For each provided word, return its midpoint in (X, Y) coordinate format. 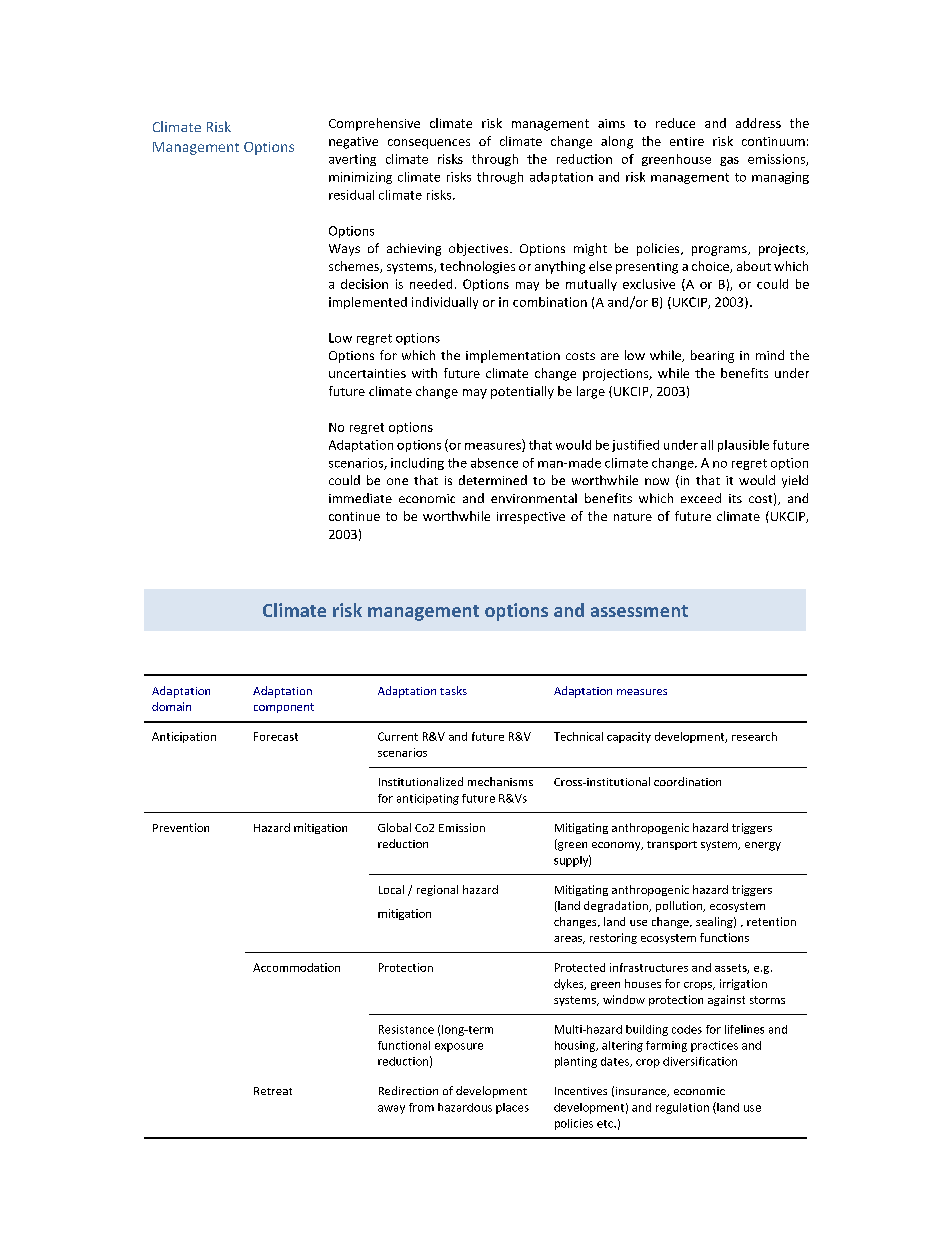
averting (352, 160)
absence (494, 463)
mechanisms (500, 781)
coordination (687, 781)
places (512, 1108)
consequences (429, 144)
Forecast (276, 736)
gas (729, 161)
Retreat (273, 1091)
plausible (743, 446)
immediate (360, 498)
